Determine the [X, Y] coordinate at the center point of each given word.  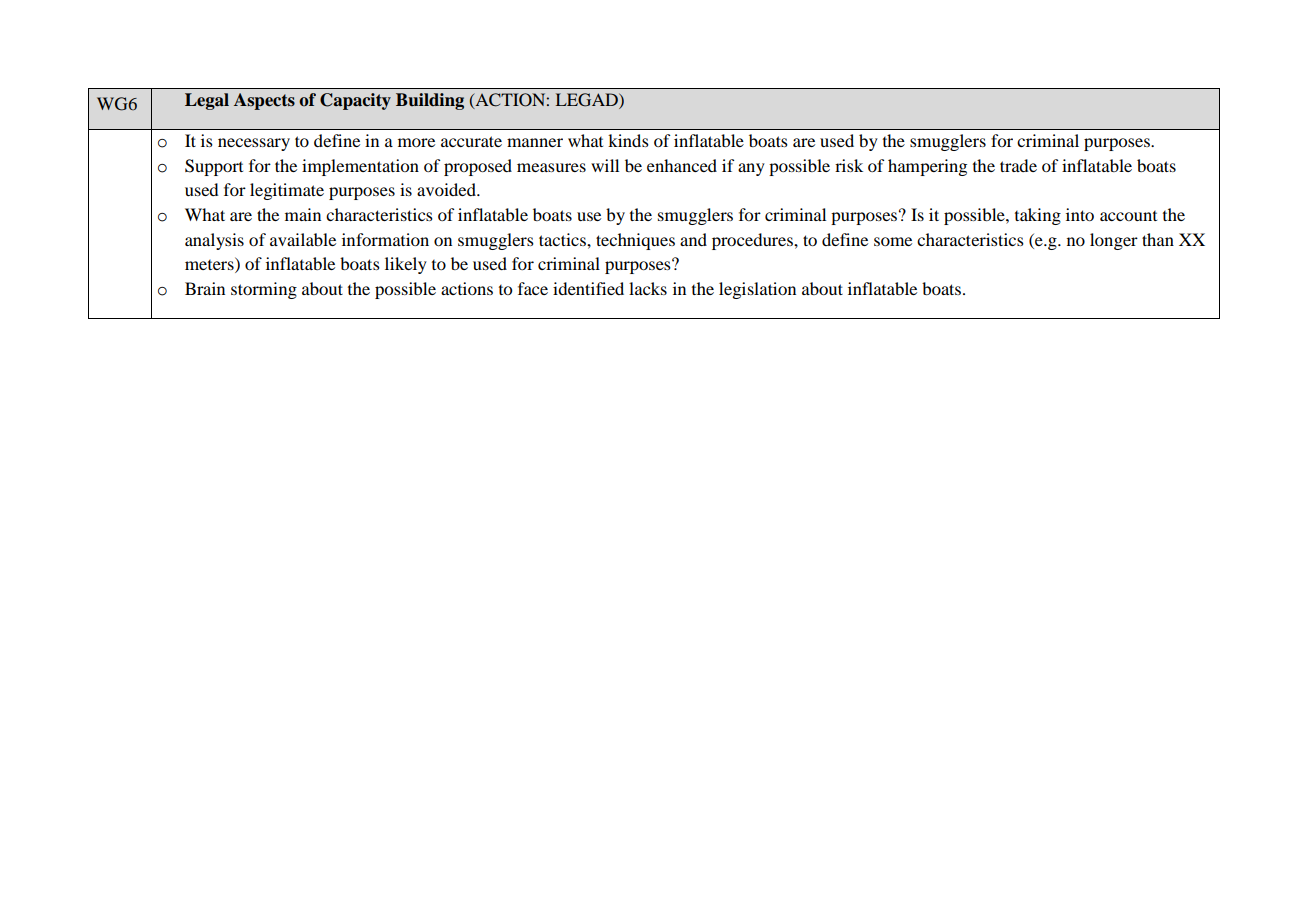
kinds [628, 140]
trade [1018, 165]
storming [264, 290]
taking [1038, 216]
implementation [360, 167]
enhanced [682, 165]
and [693, 239]
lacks [648, 288]
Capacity [355, 101]
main [303, 214]
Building [430, 101]
